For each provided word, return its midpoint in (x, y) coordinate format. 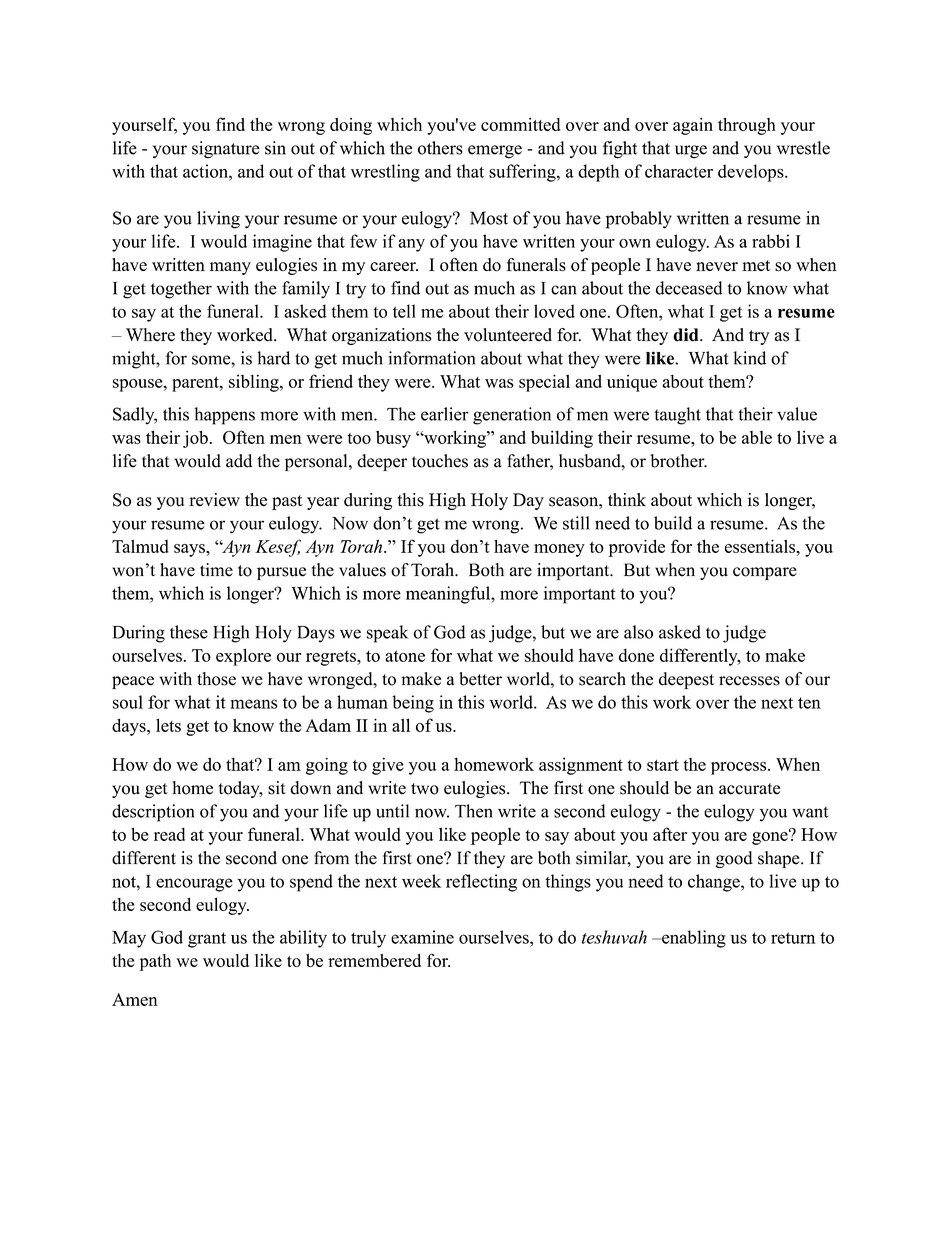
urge (691, 152)
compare (765, 573)
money (559, 550)
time (216, 570)
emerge (495, 152)
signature (226, 150)
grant (207, 940)
